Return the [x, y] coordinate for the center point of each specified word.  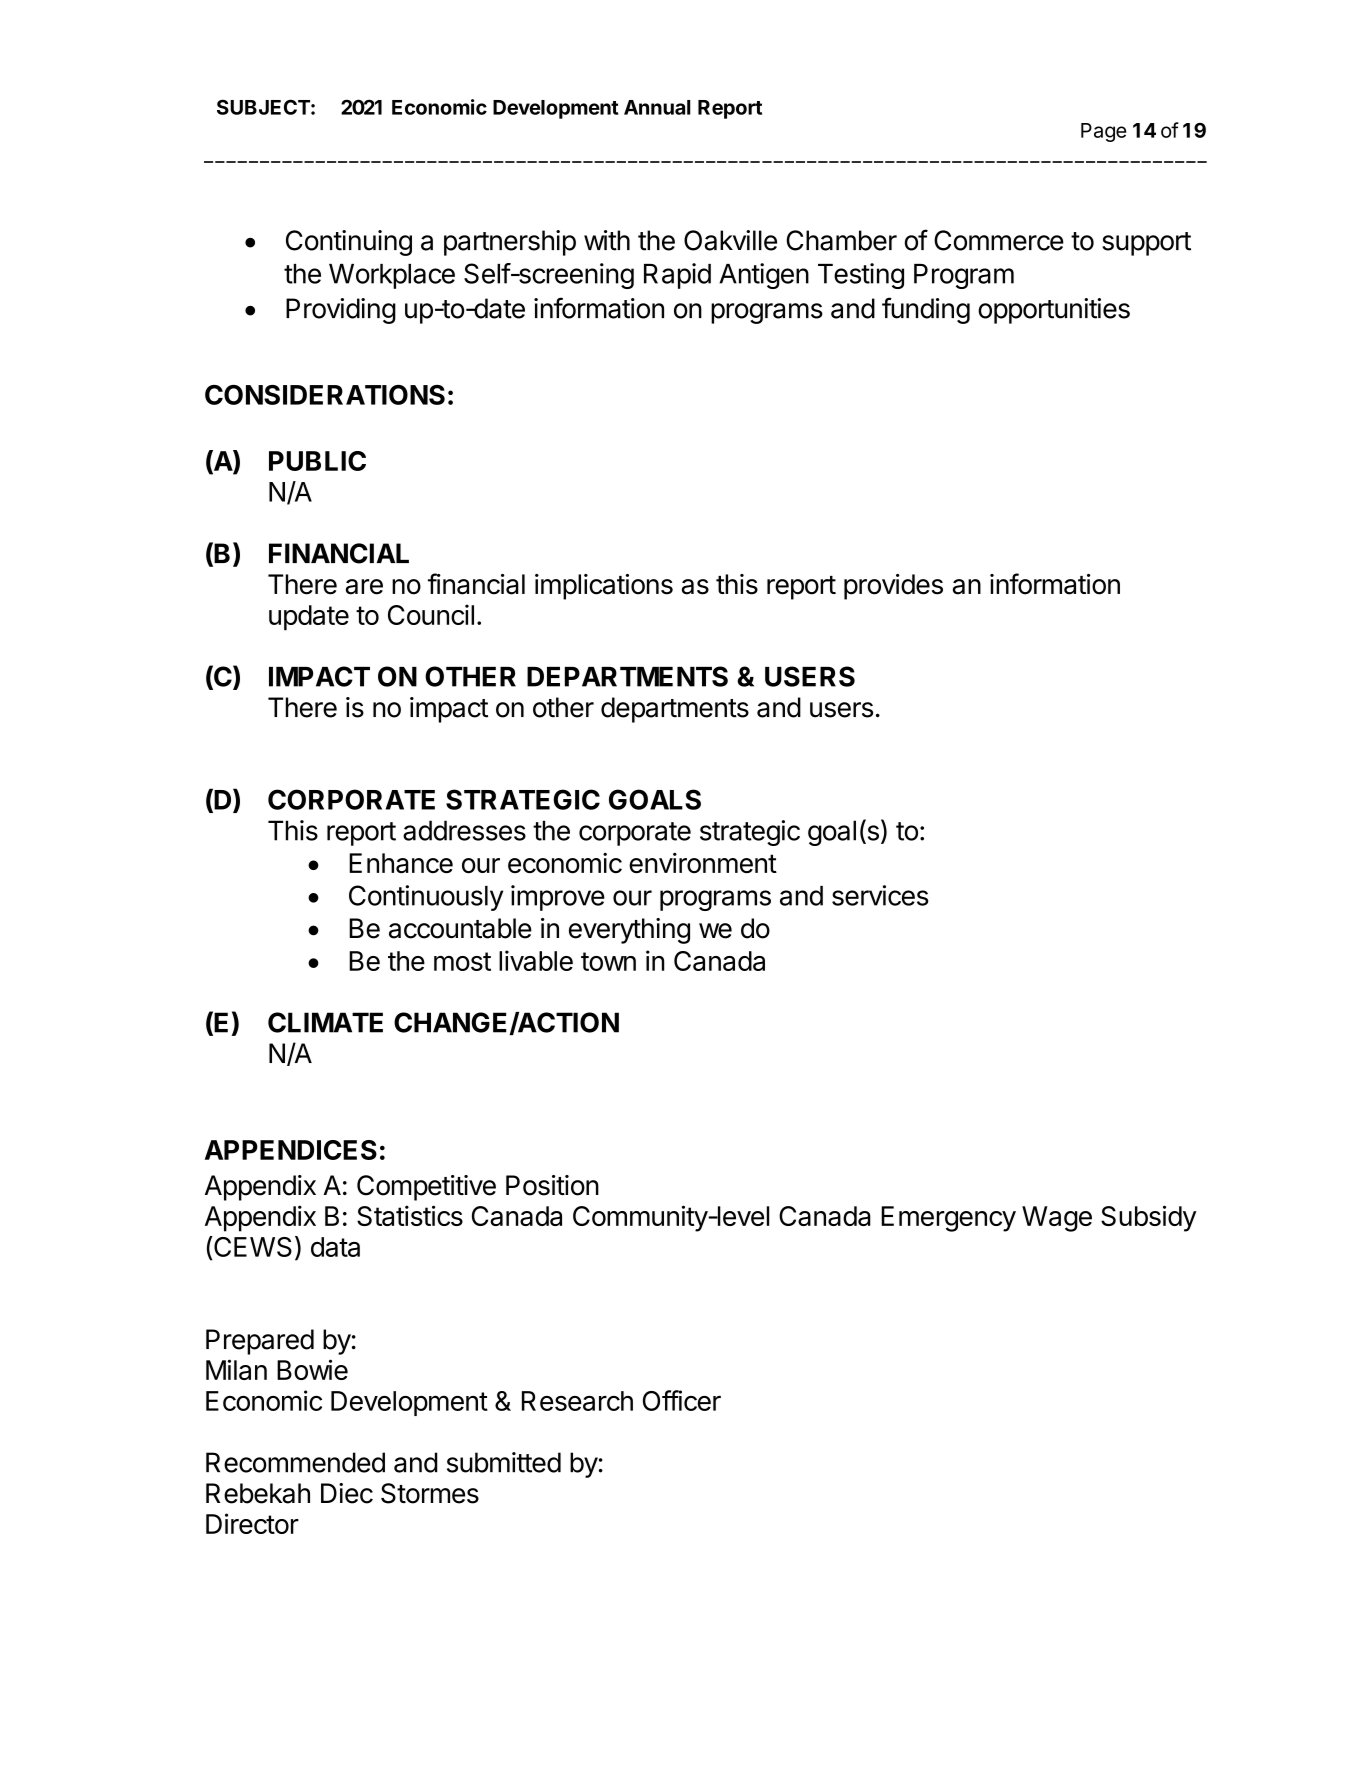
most [462, 961]
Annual [657, 107]
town [608, 961]
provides [893, 587]
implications [604, 587]
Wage [1057, 1219]
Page [1103, 132]
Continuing [349, 243]
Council [431, 614]
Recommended [295, 1462]
